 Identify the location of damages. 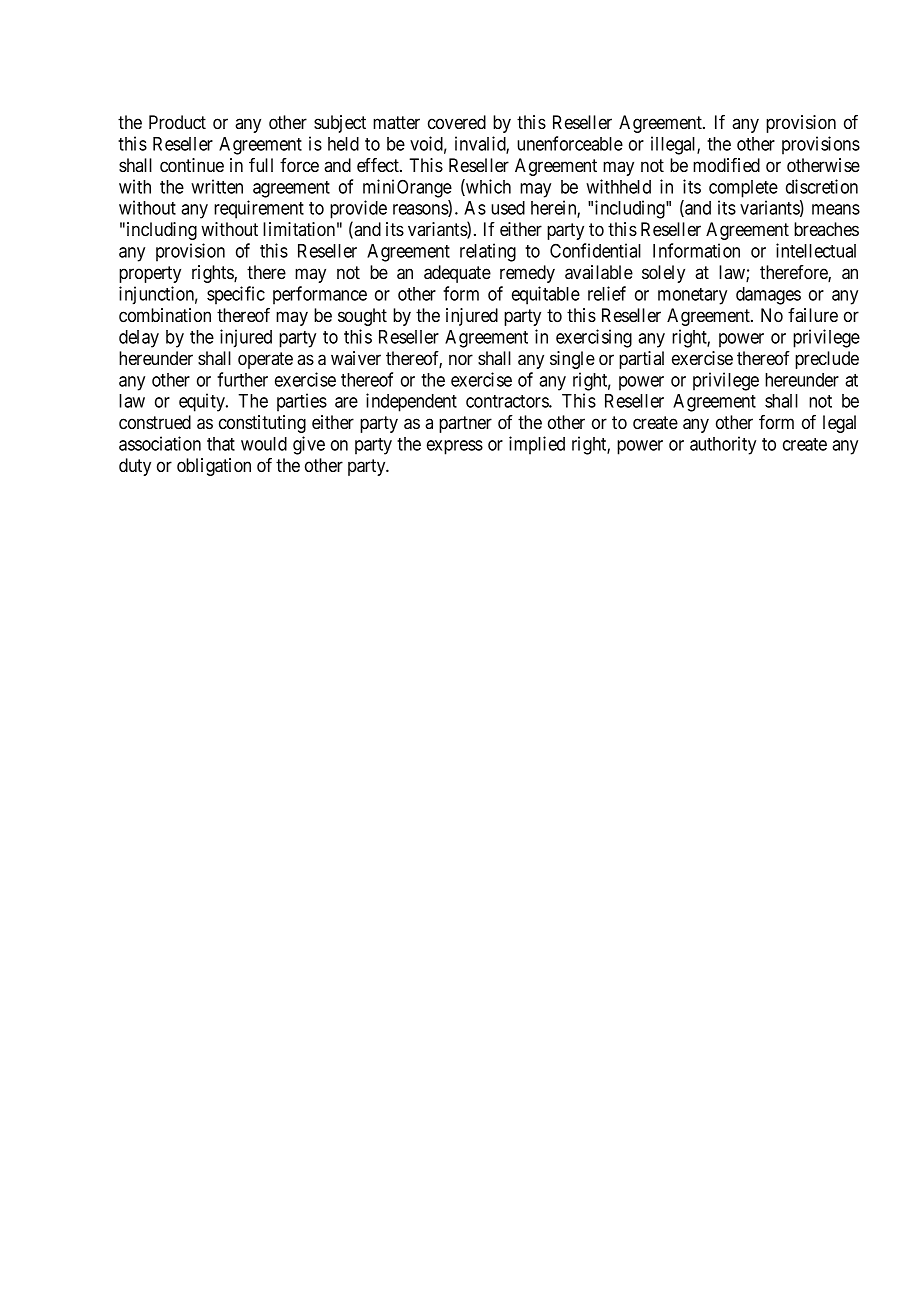
(768, 296).
